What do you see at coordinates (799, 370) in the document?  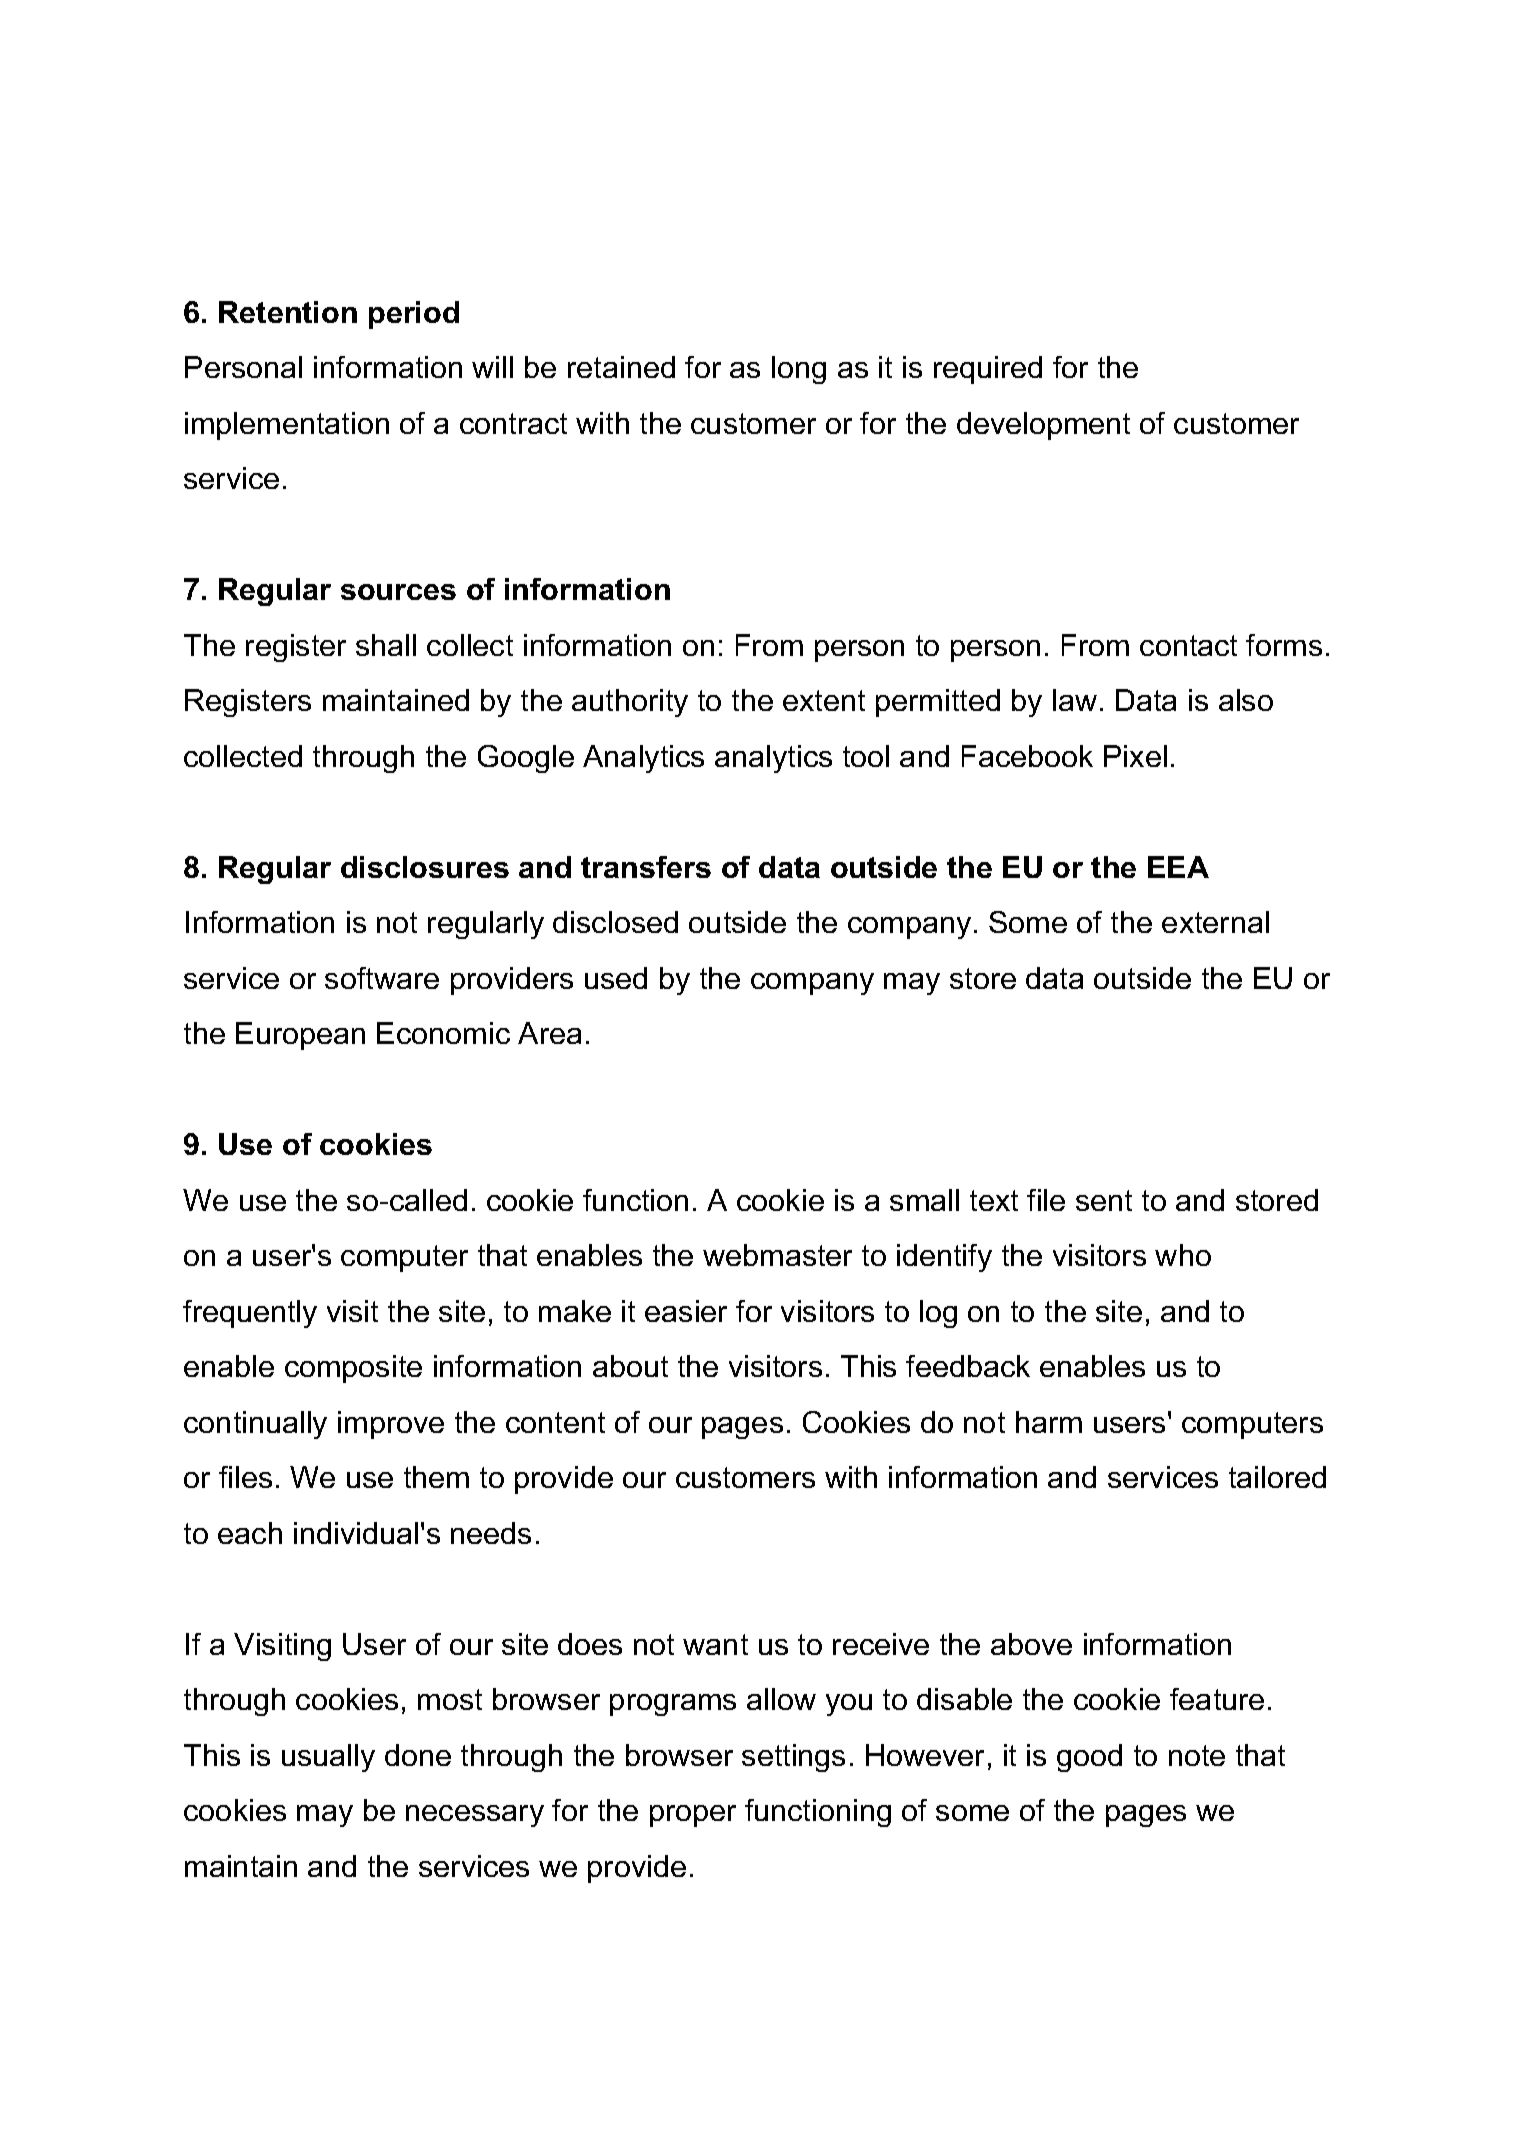 I see `long` at bounding box center [799, 370].
